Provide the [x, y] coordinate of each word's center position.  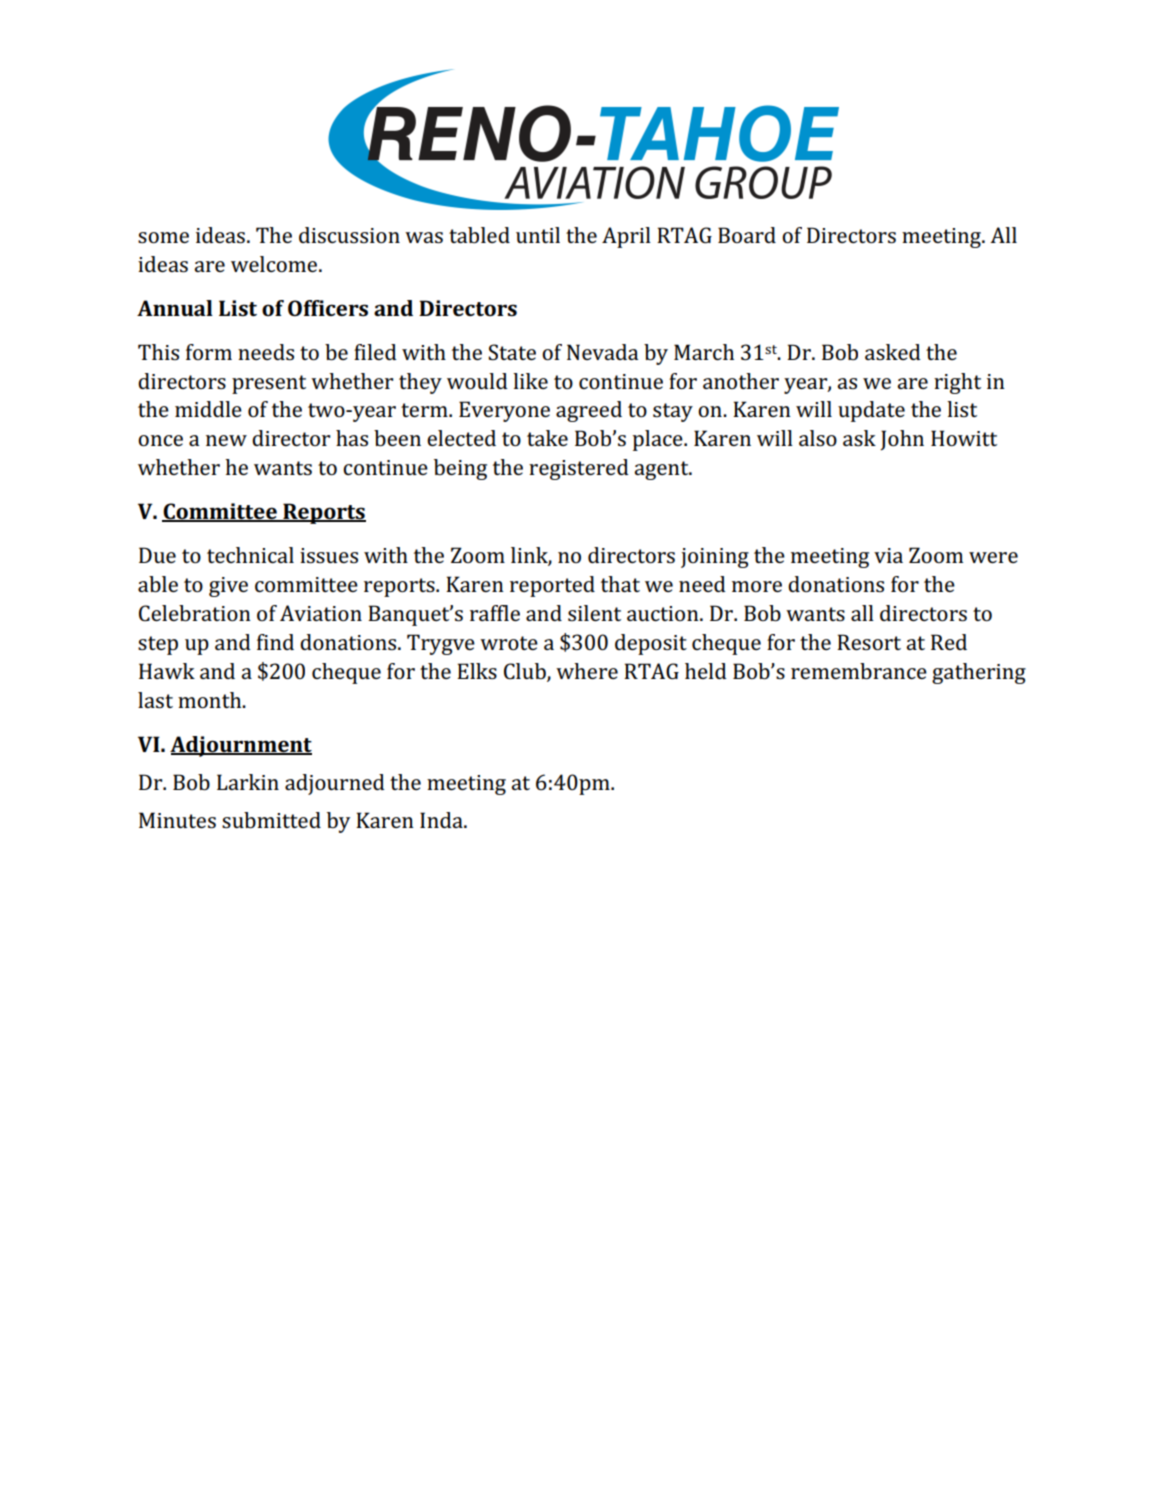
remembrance [859, 671]
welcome [275, 264]
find [275, 642]
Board [747, 235]
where [587, 671]
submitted [271, 820]
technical [250, 555]
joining [715, 558]
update [871, 411]
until [538, 235]
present [269, 384]
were [993, 557]
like [530, 381]
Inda [442, 820]
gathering [979, 673]
